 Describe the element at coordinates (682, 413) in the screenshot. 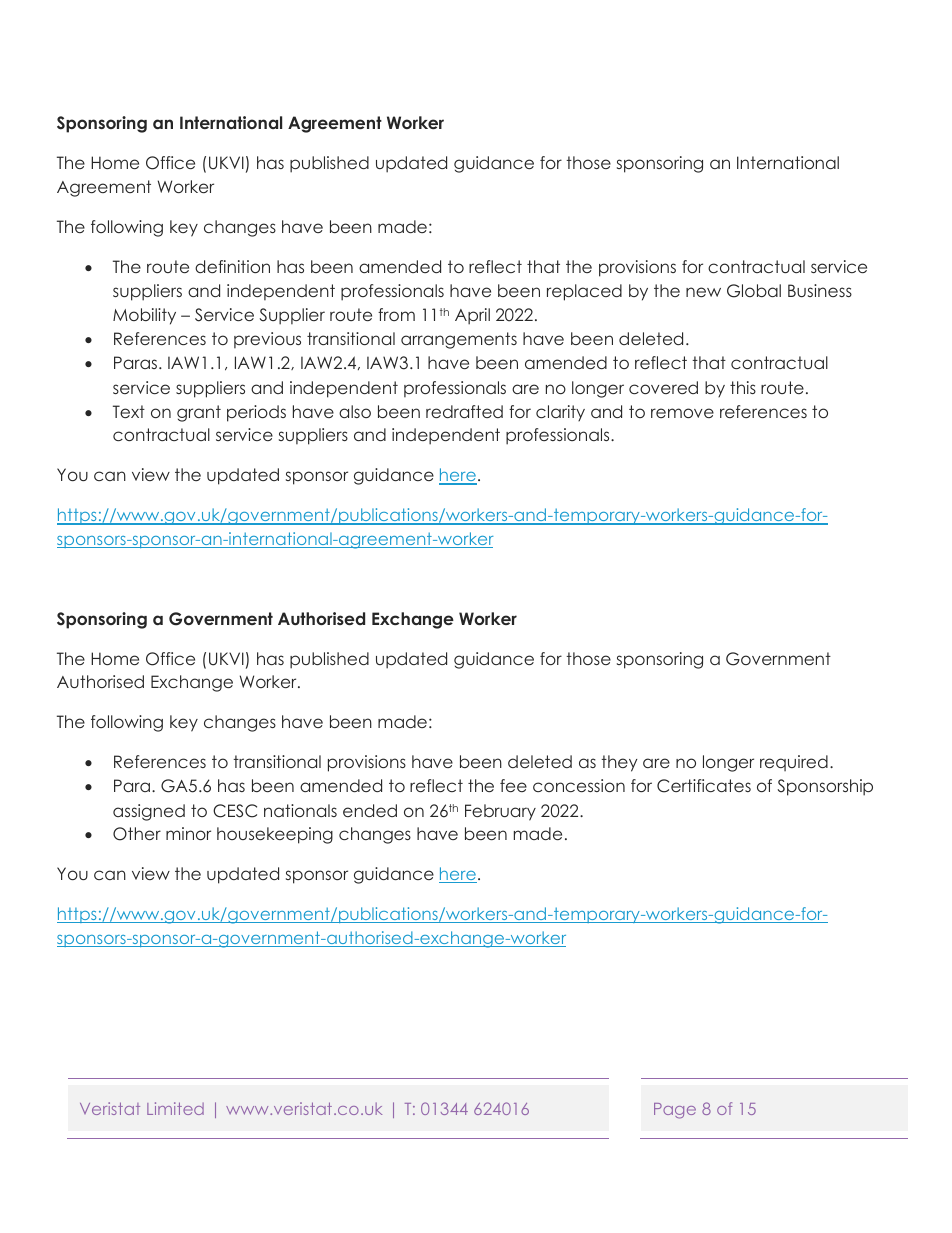

I see `remove` at that location.
